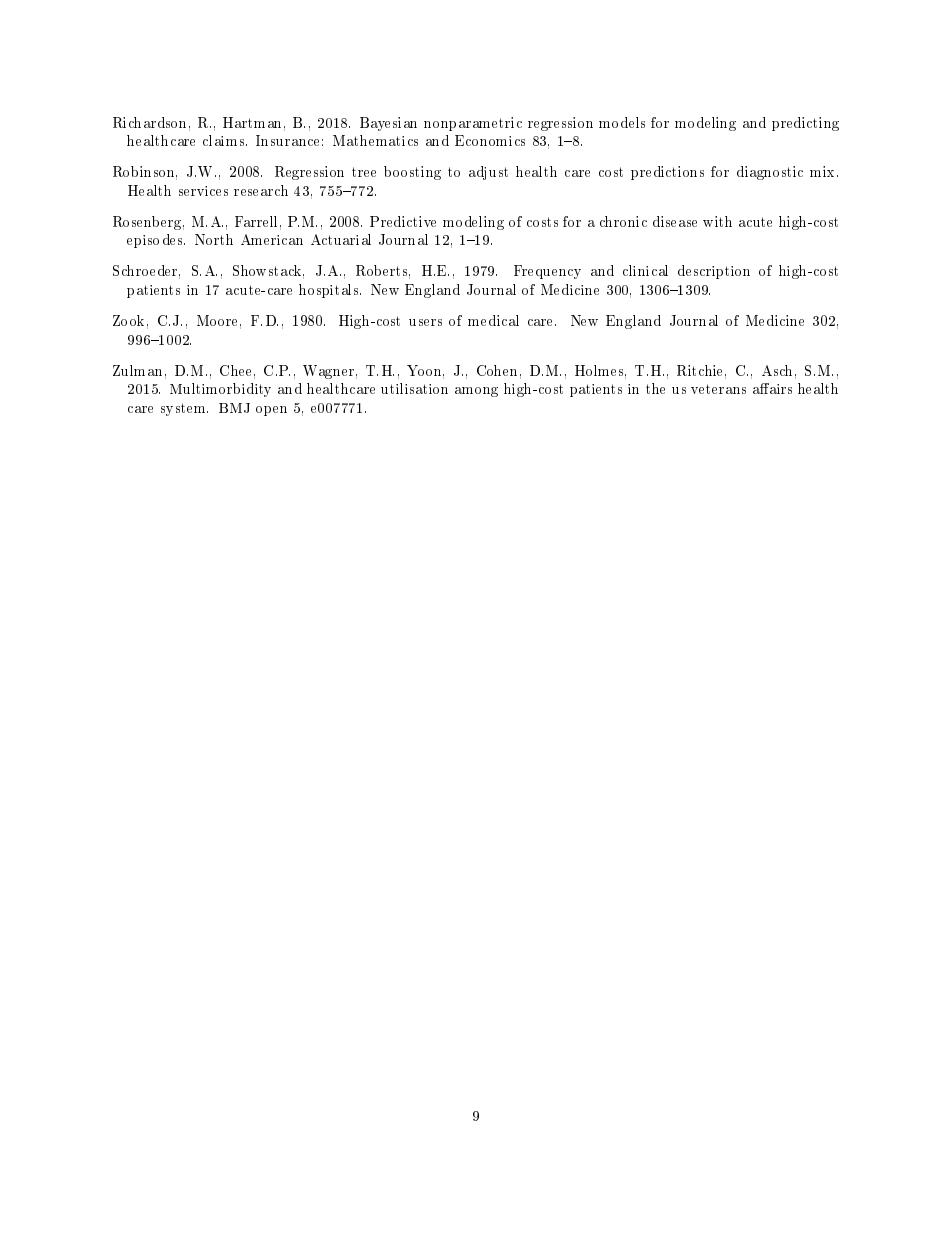 The image size is (952, 1233). I want to click on with, so click(717, 221).
